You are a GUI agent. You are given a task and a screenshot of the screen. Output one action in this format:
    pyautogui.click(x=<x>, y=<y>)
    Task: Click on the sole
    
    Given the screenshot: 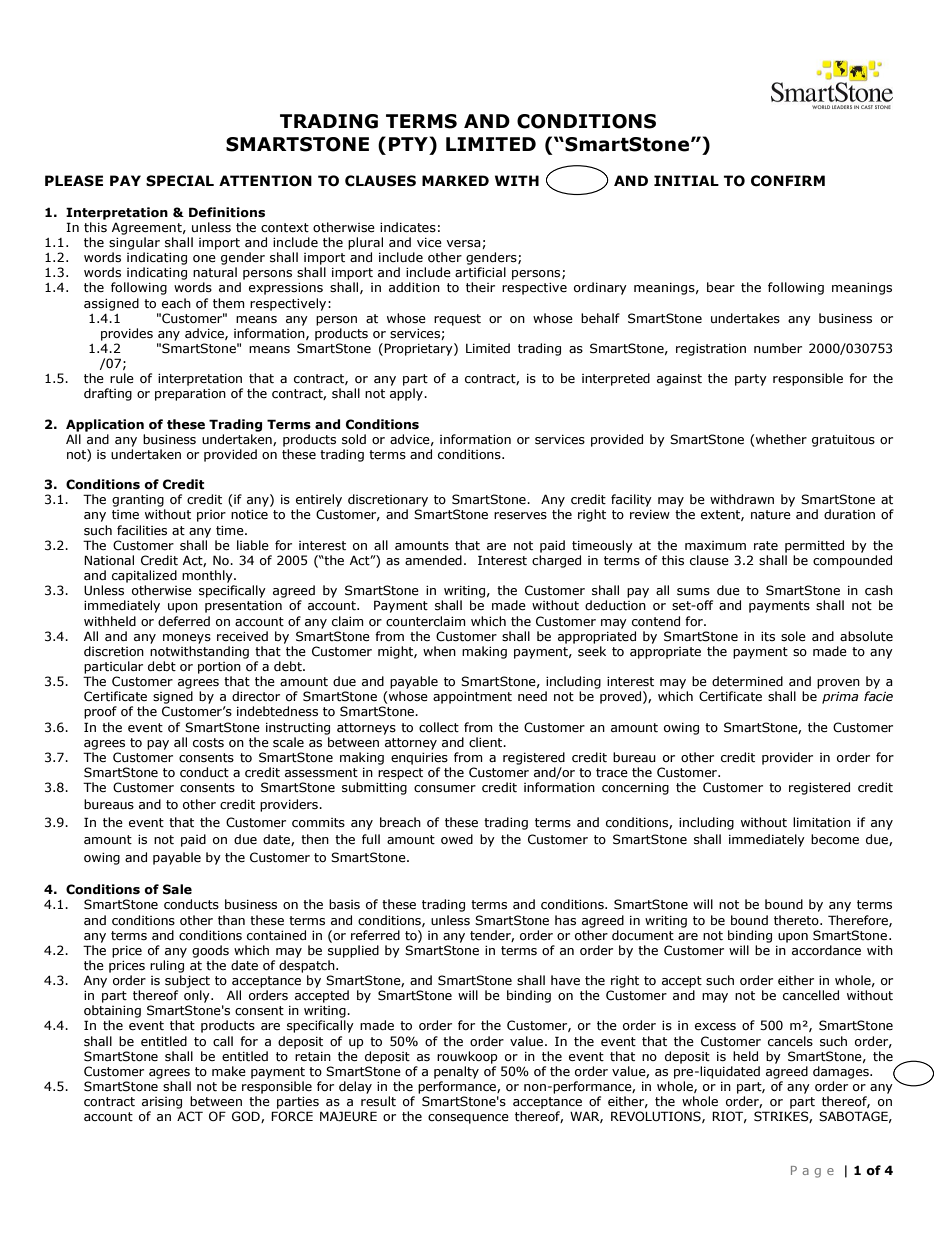 What is the action you would take?
    pyautogui.click(x=793, y=636)
